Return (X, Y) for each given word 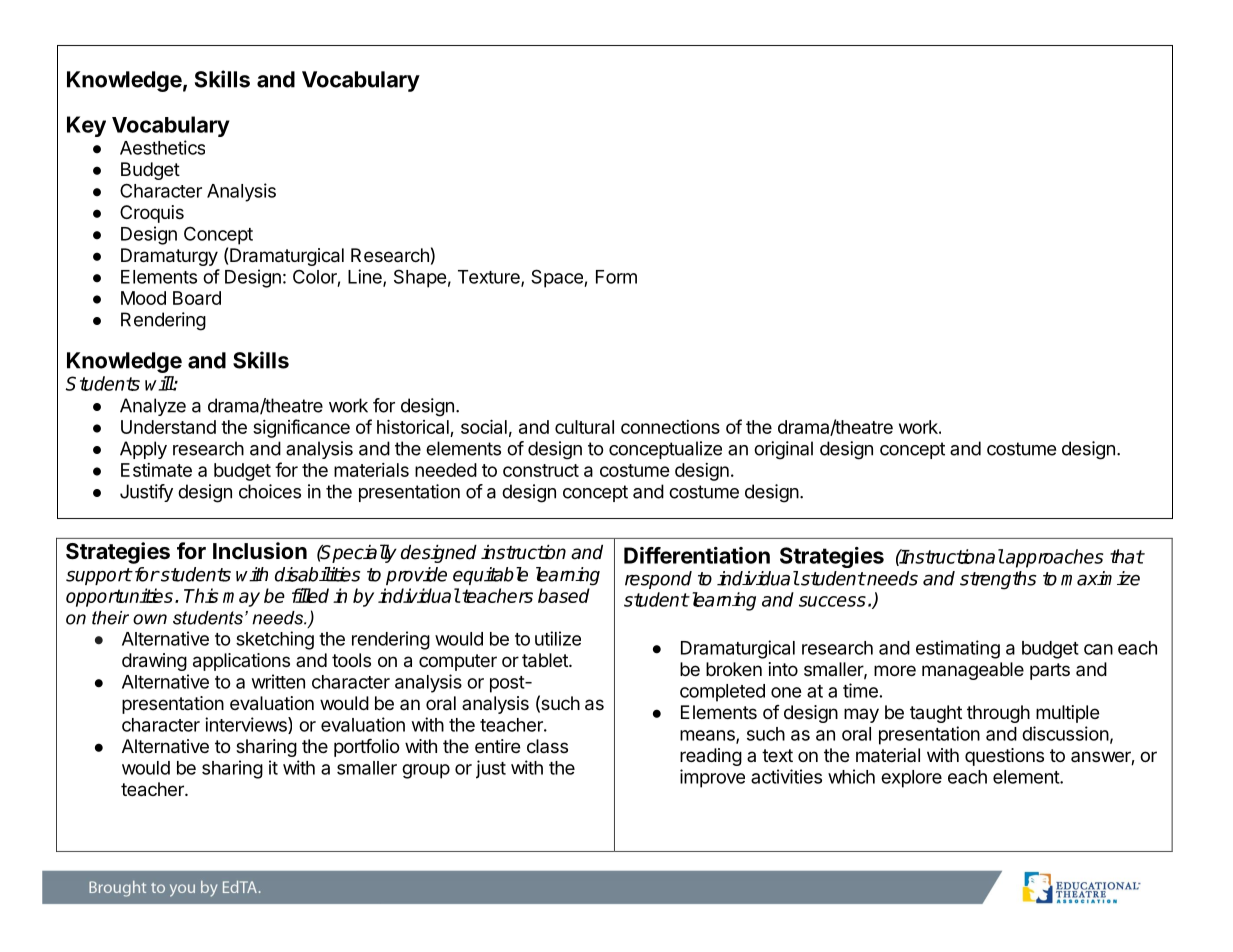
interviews (247, 725)
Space (558, 278)
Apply (143, 450)
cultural (584, 427)
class (547, 746)
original (783, 450)
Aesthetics (162, 147)
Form (616, 277)
